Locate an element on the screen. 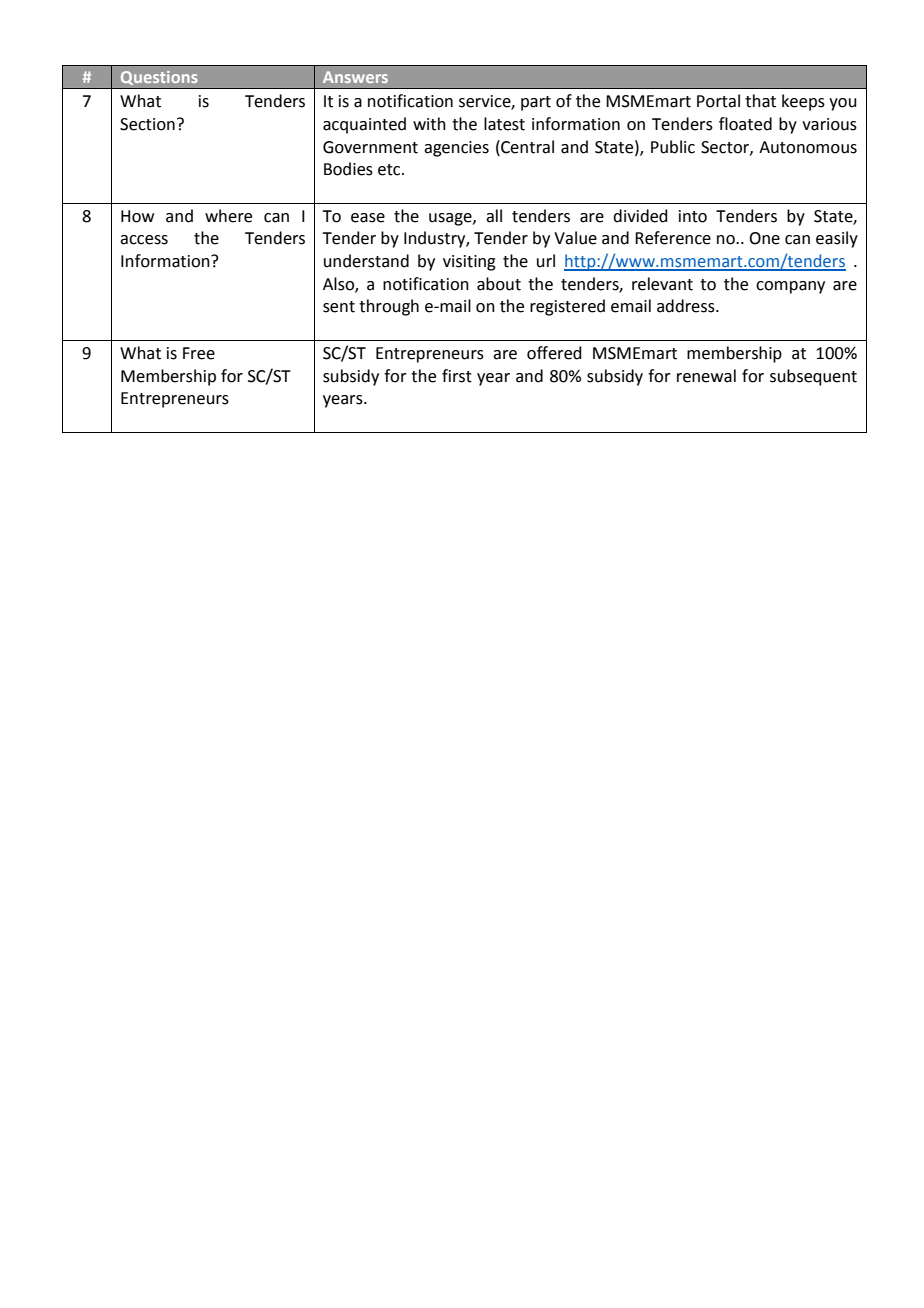 Image resolution: width=924 pixels, height=1308 pixels. part is located at coordinates (536, 103).
